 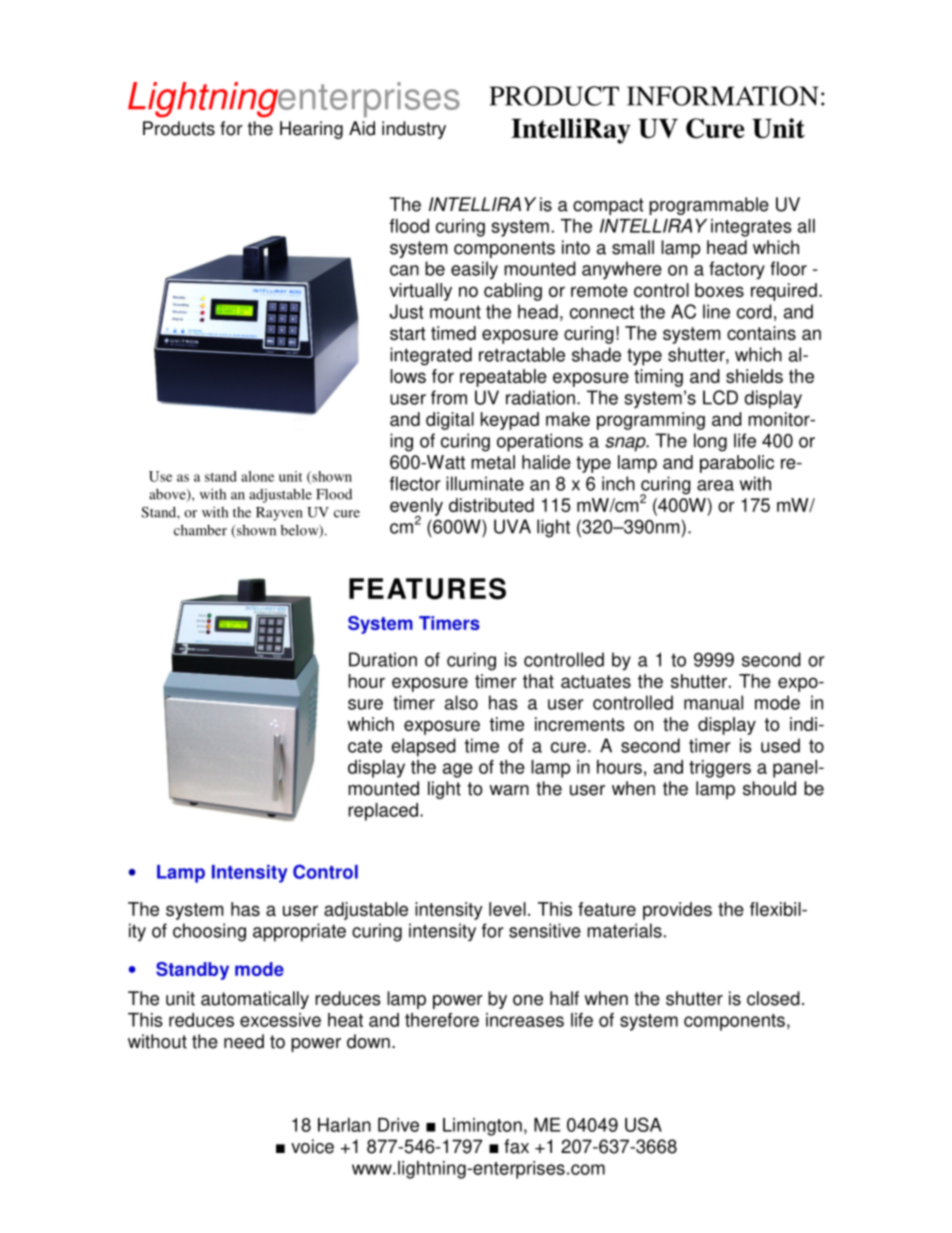 What do you see at coordinates (311, 130) in the screenshot?
I see `Hearing` at bounding box center [311, 130].
